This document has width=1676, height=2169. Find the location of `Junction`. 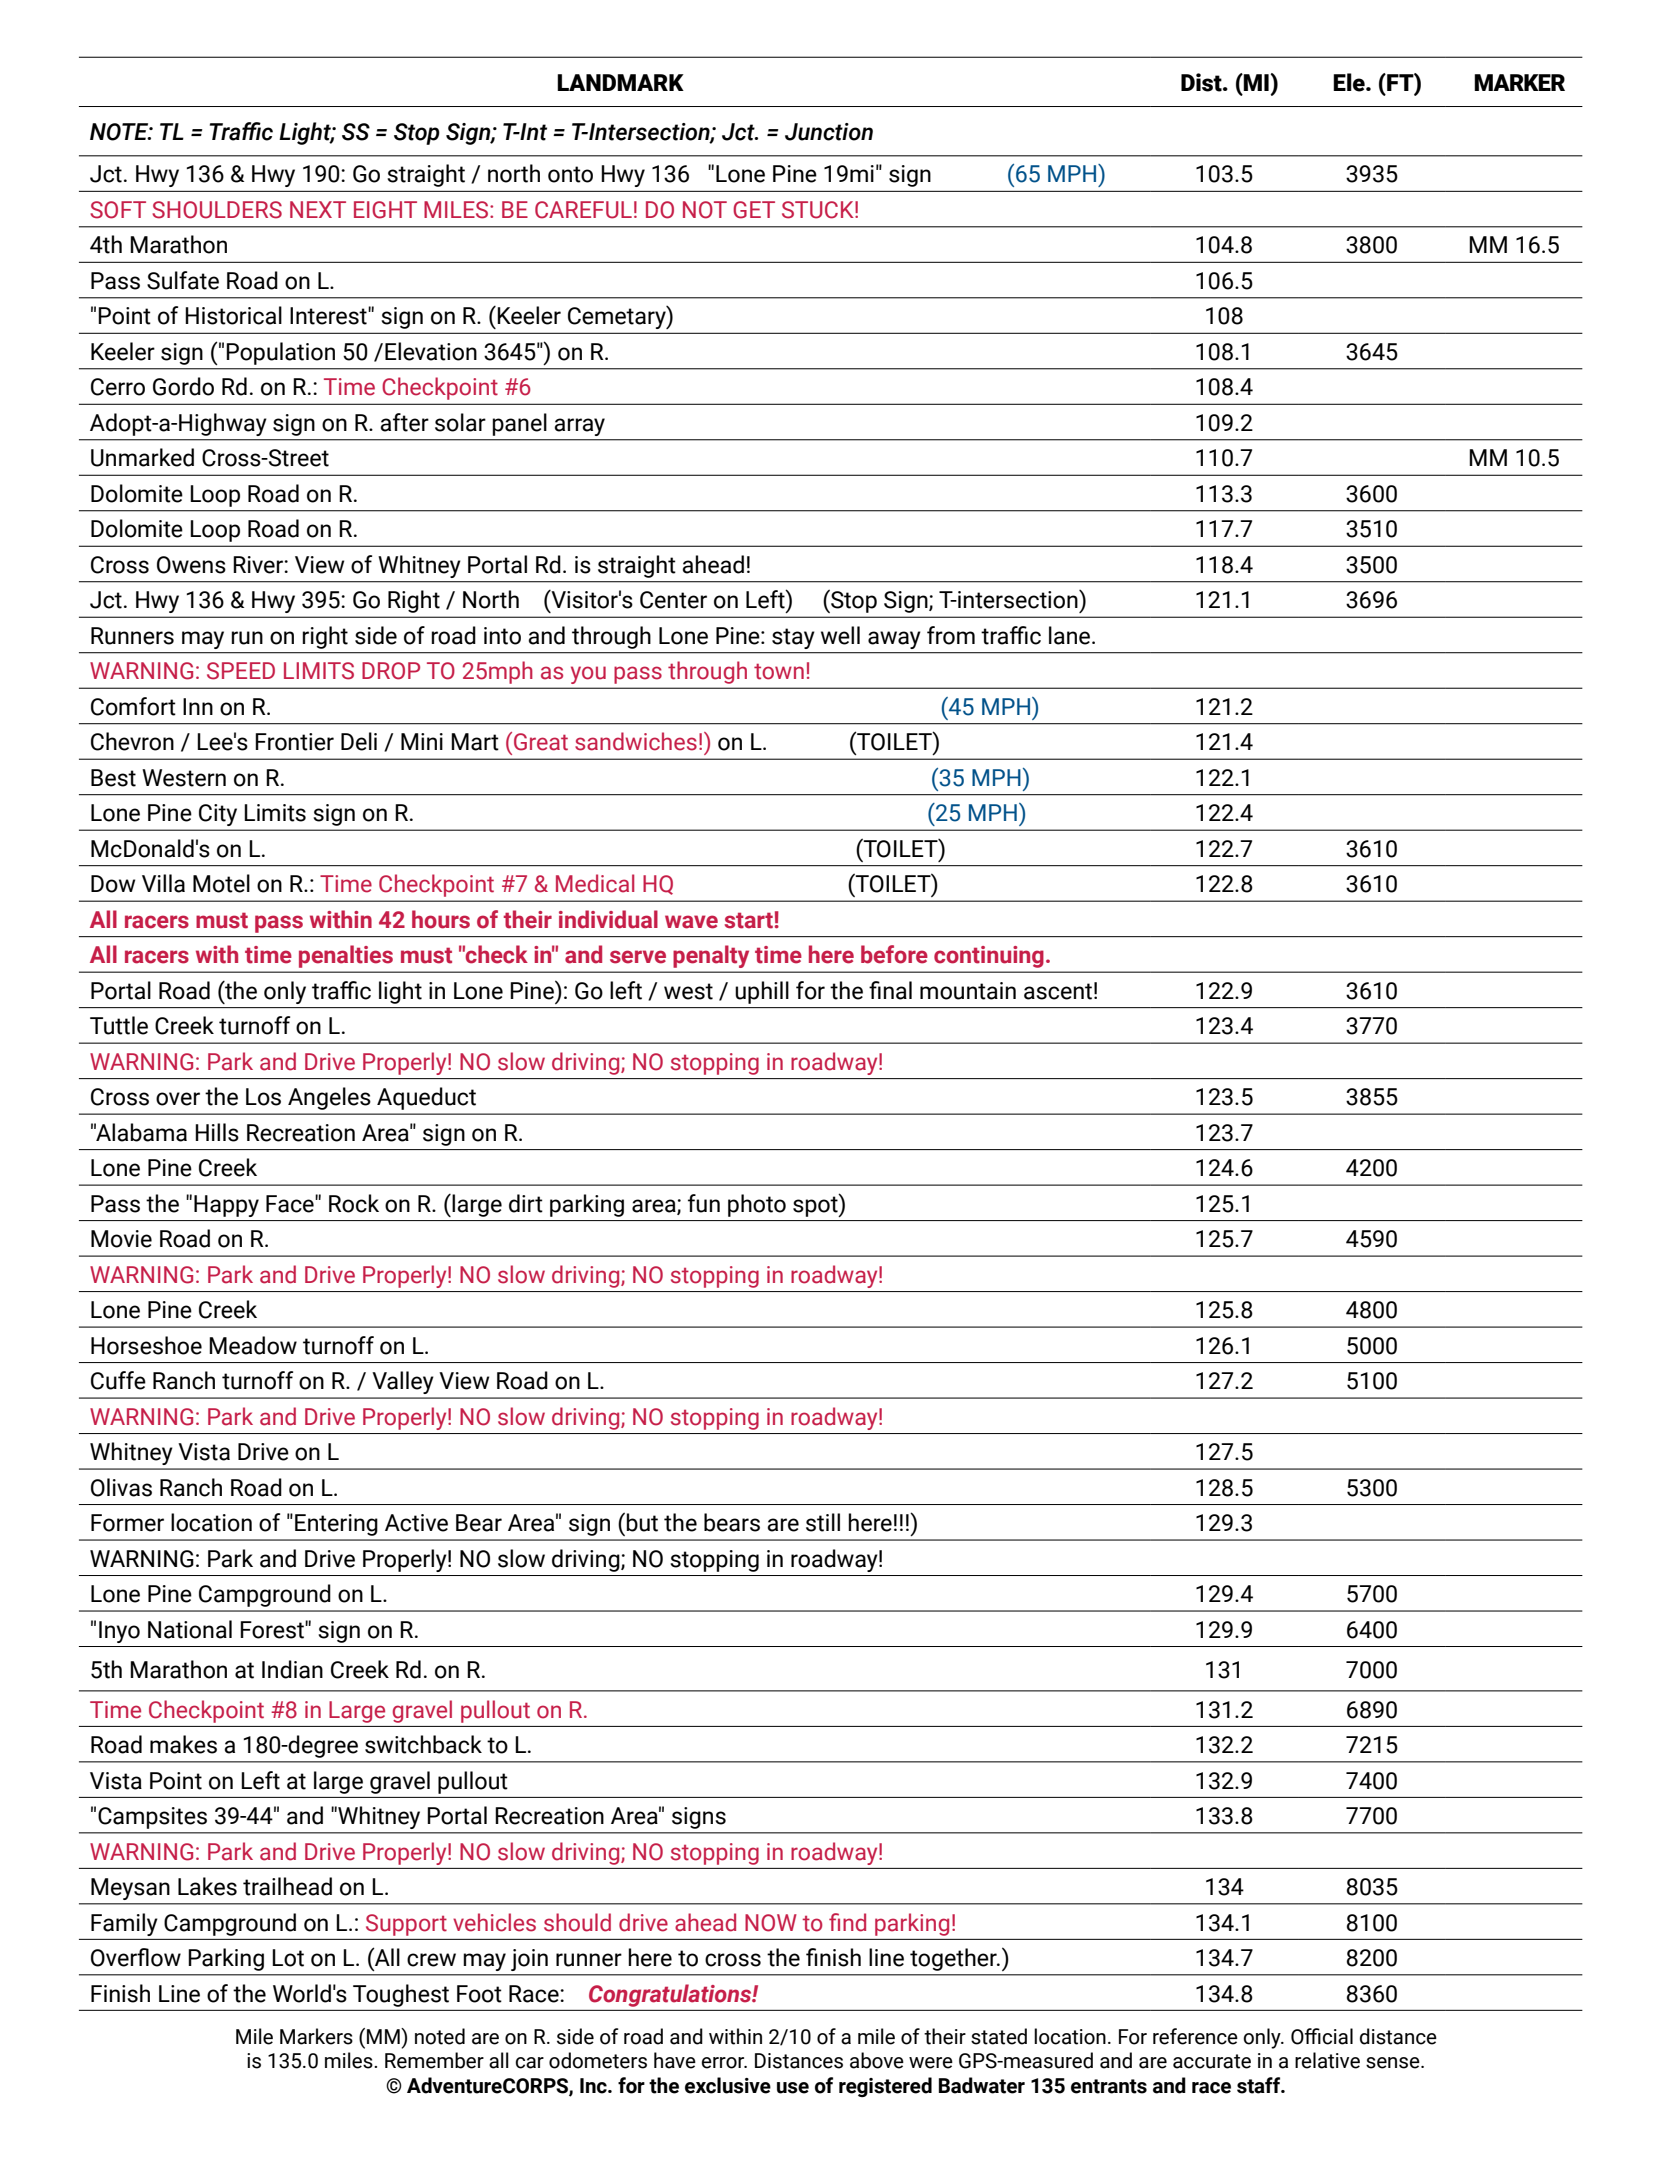

Junction is located at coordinates (829, 132).
